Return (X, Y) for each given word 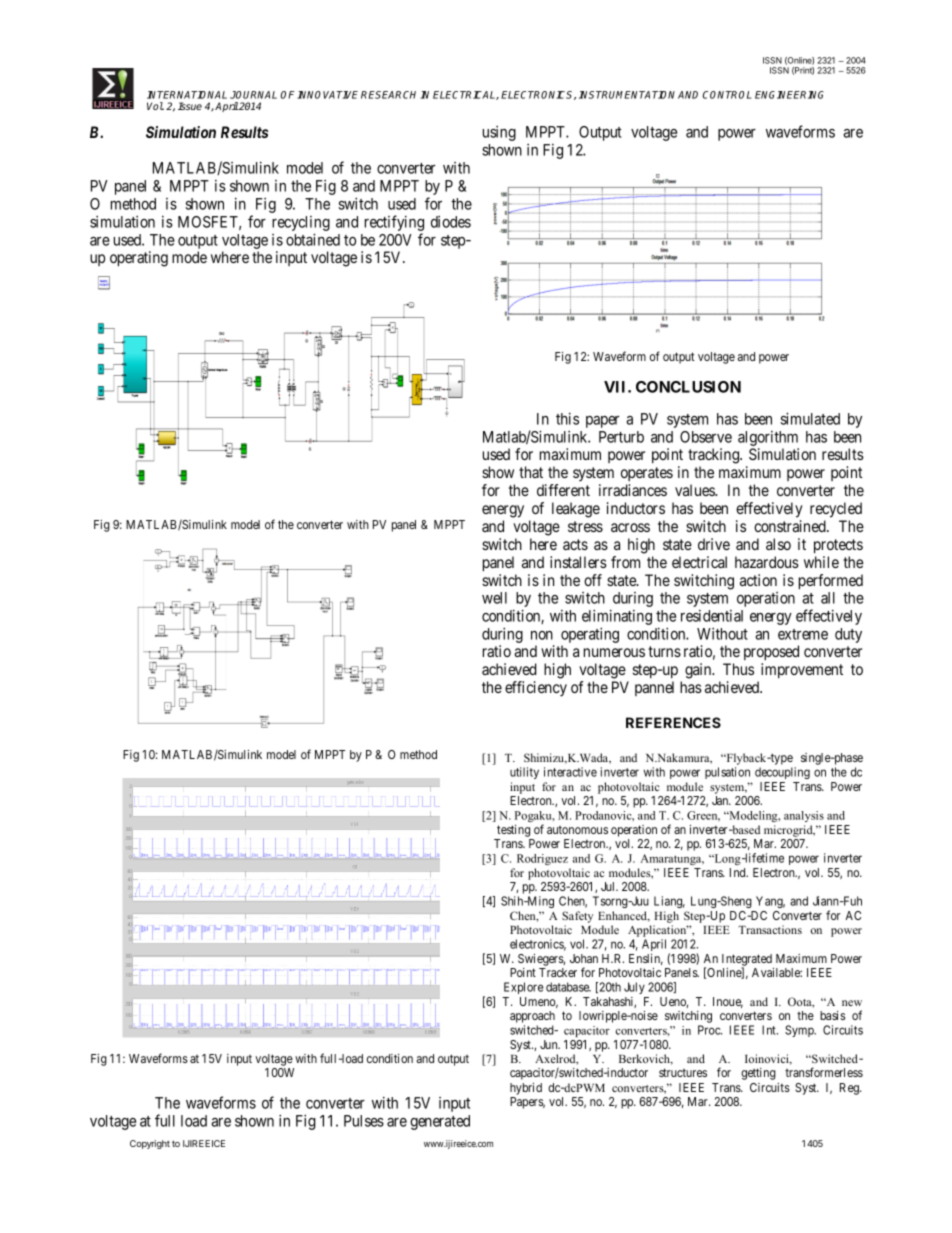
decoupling (782, 773)
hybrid (526, 1089)
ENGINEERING (789, 95)
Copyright (150, 1144)
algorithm (768, 440)
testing (513, 831)
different (563, 490)
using (499, 133)
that (531, 472)
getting (758, 1074)
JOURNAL (253, 95)
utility (524, 773)
